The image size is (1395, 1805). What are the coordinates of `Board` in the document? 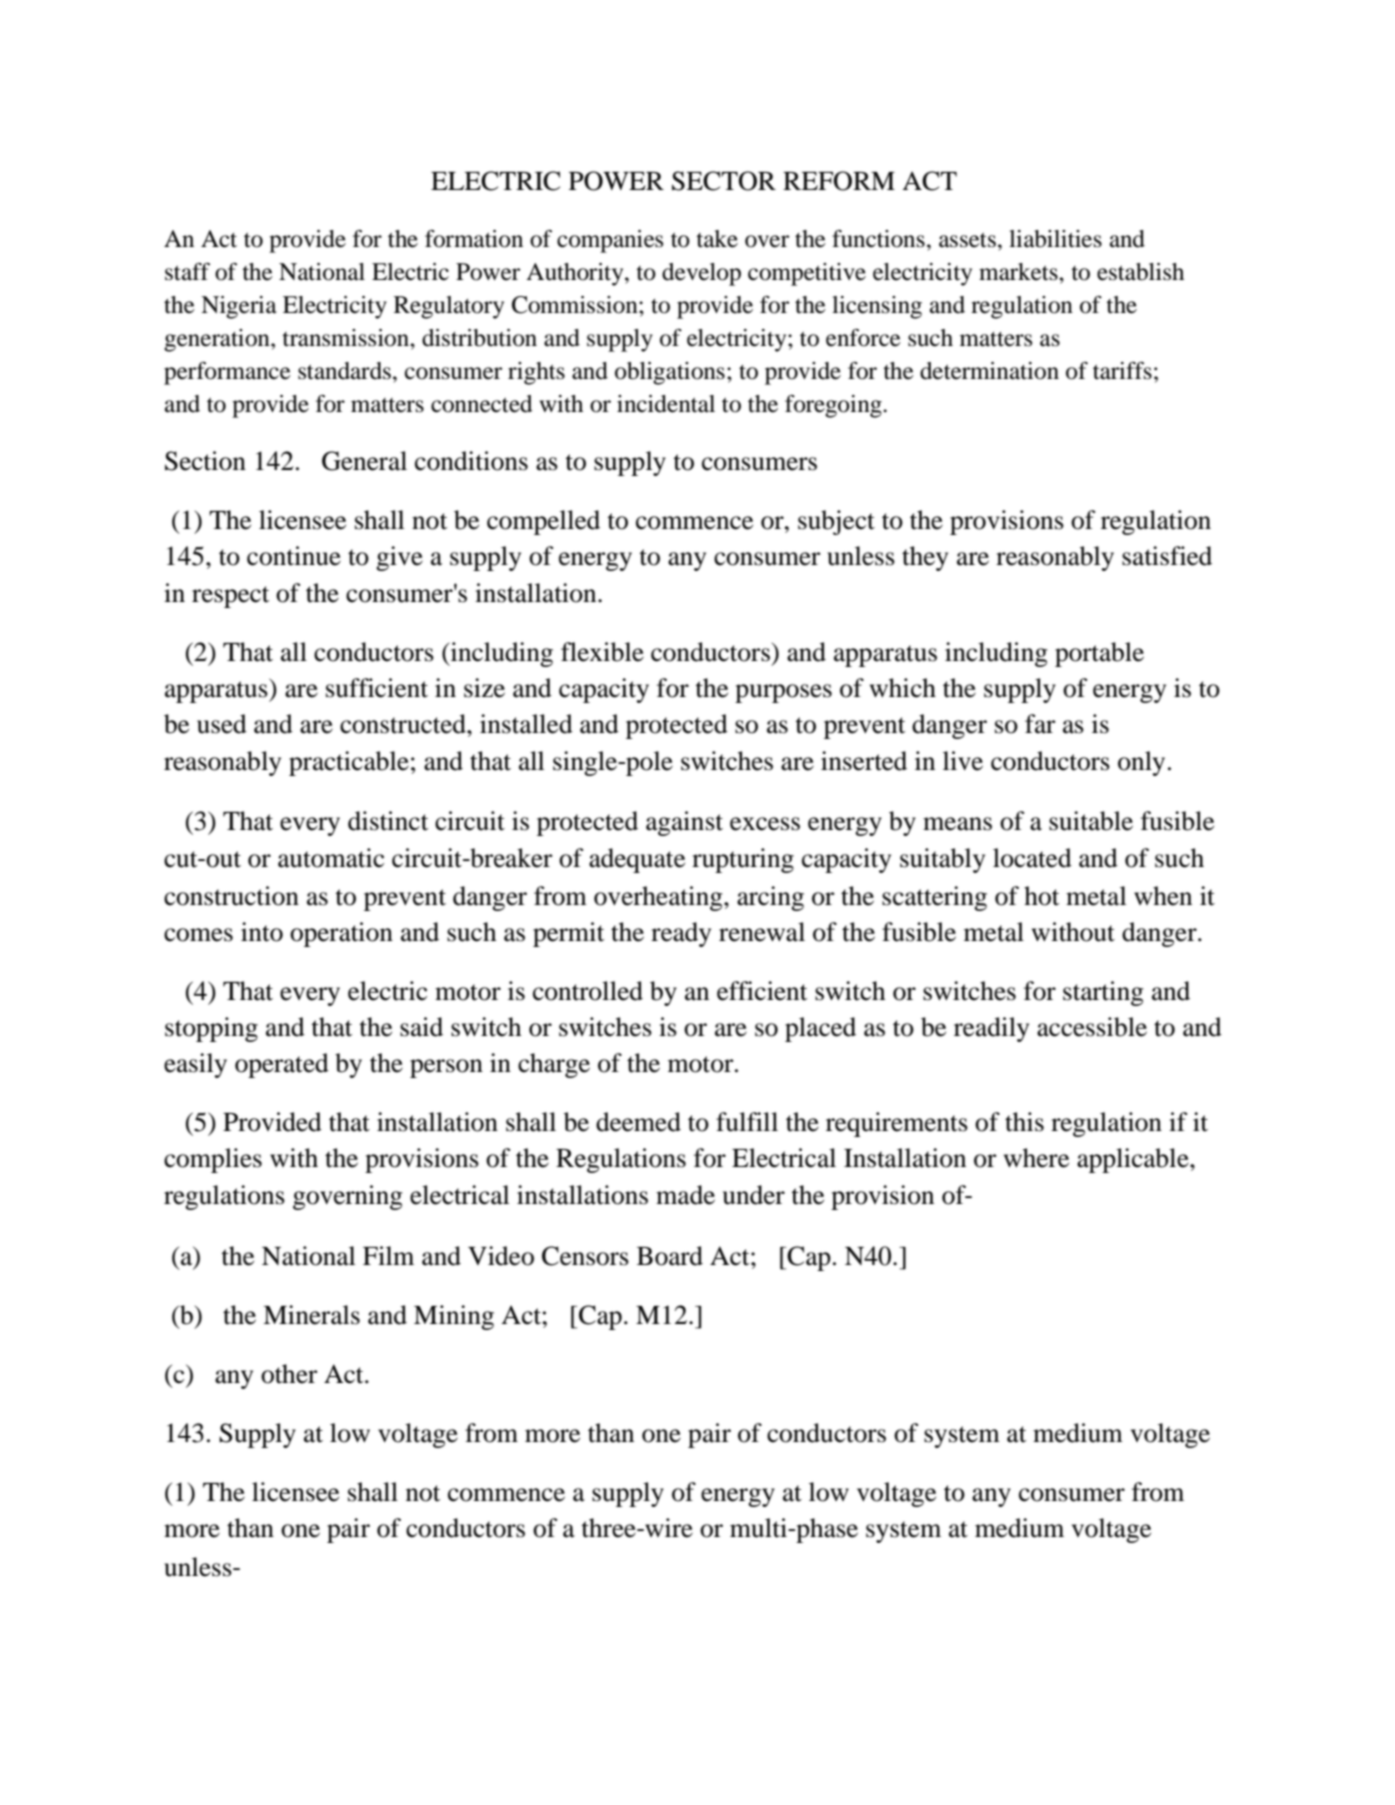 It's located at (670, 1256).
